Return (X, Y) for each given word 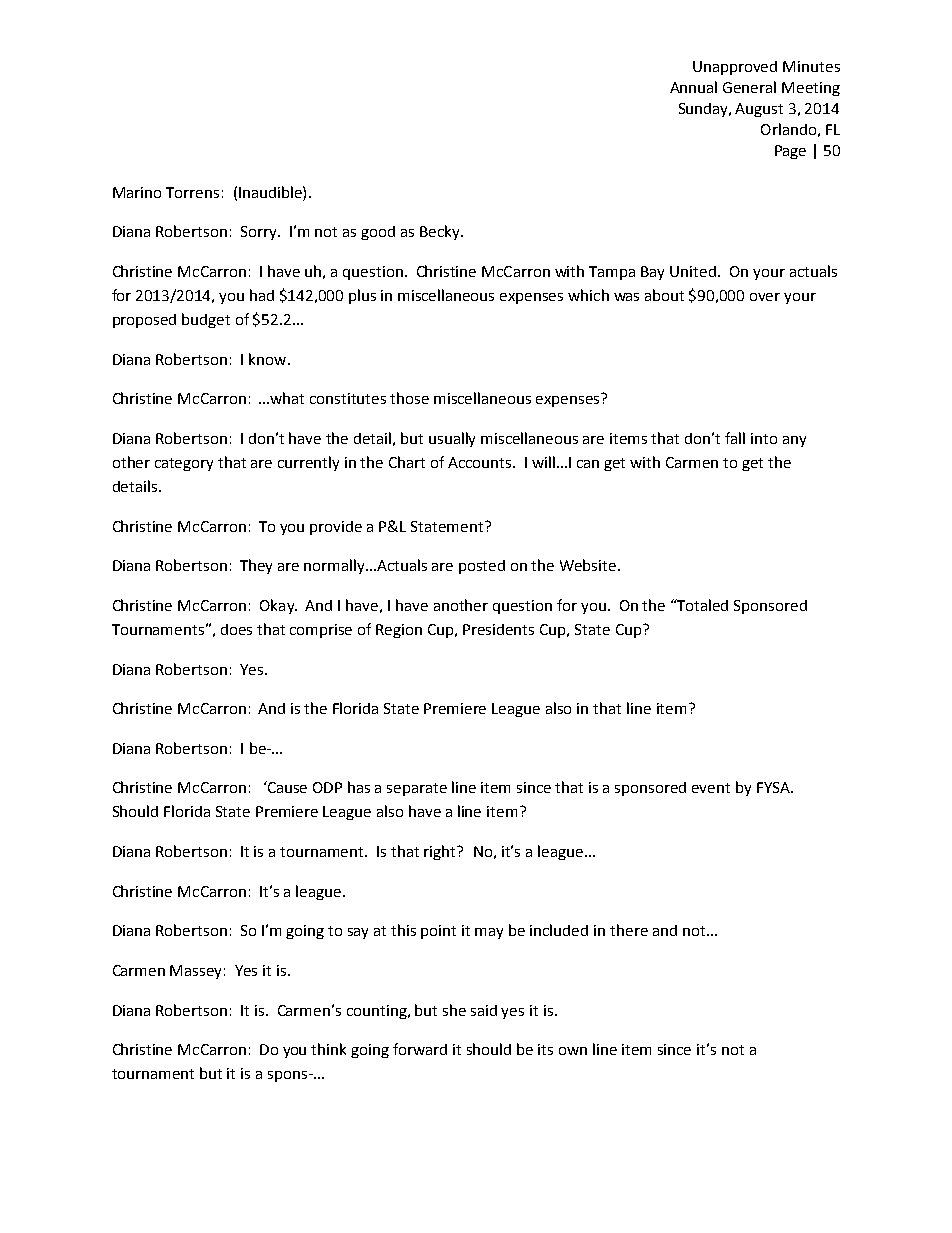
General (749, 87)
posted (482, 567)
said (484, 1010)
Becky (441, 232)
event (711, 788)
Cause (286, 787)
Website (589, 565)
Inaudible (271, 192)
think (328, 1049)
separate (417, 789)
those (409, 398)
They (256, 566)
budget (206, 320)
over (765, 297)
